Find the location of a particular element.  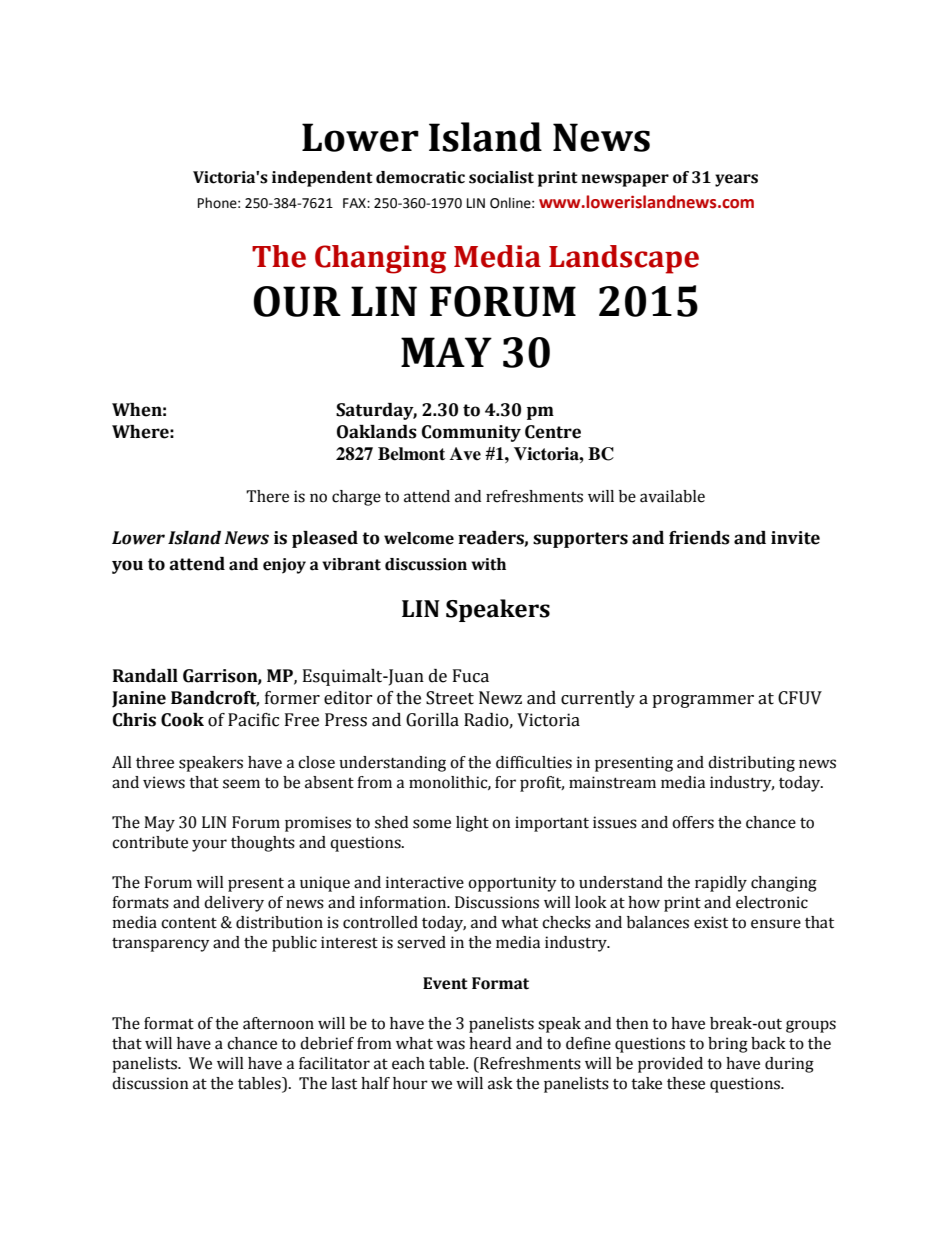

independent is located at coordinates (322, 179).
